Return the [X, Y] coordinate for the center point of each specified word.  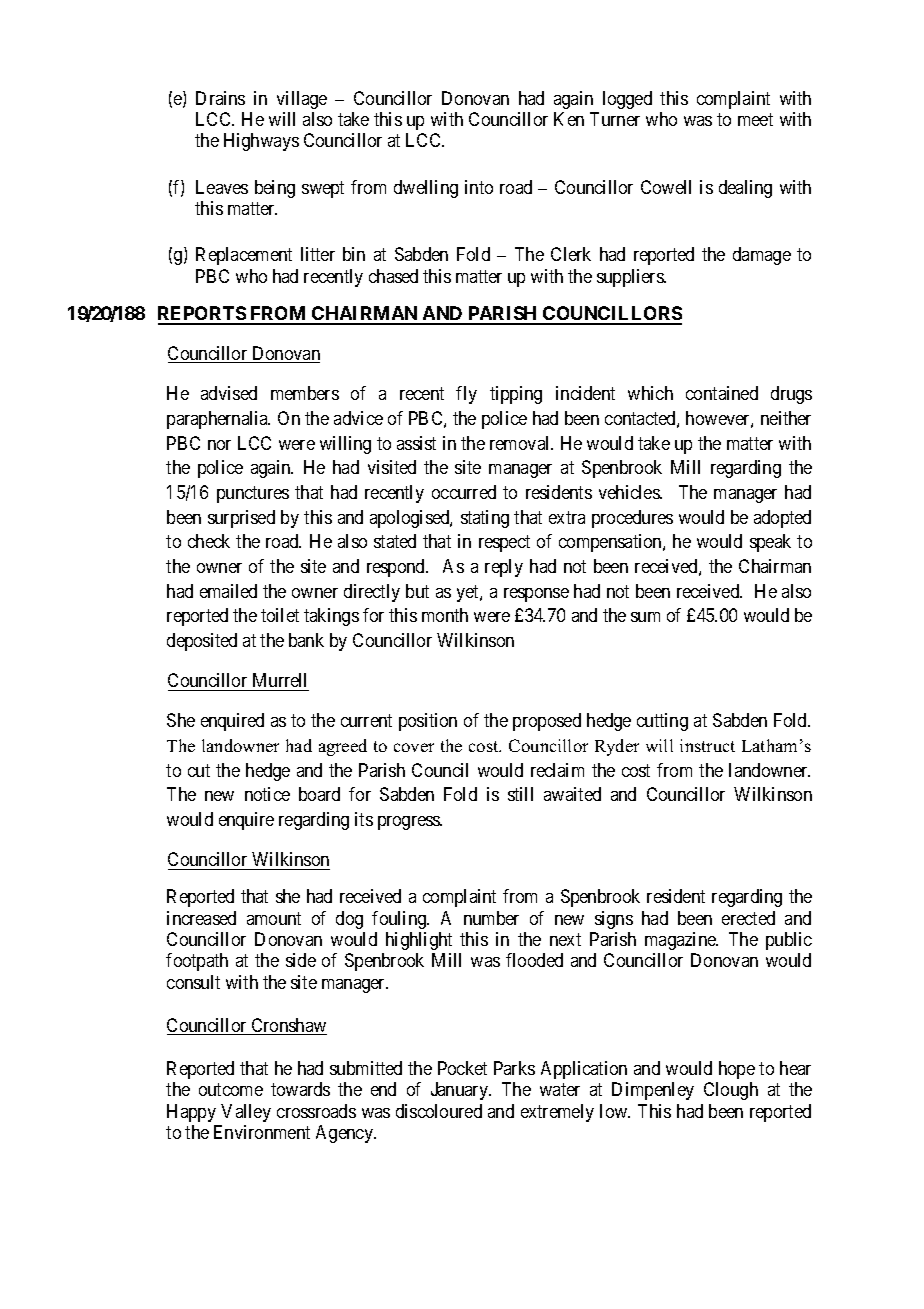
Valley [246, 1113]
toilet [280, 615]
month [445, 615]
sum [645, 617]
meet [755, 119]
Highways [261, 142]
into [479, 187]
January [461, 1091]
